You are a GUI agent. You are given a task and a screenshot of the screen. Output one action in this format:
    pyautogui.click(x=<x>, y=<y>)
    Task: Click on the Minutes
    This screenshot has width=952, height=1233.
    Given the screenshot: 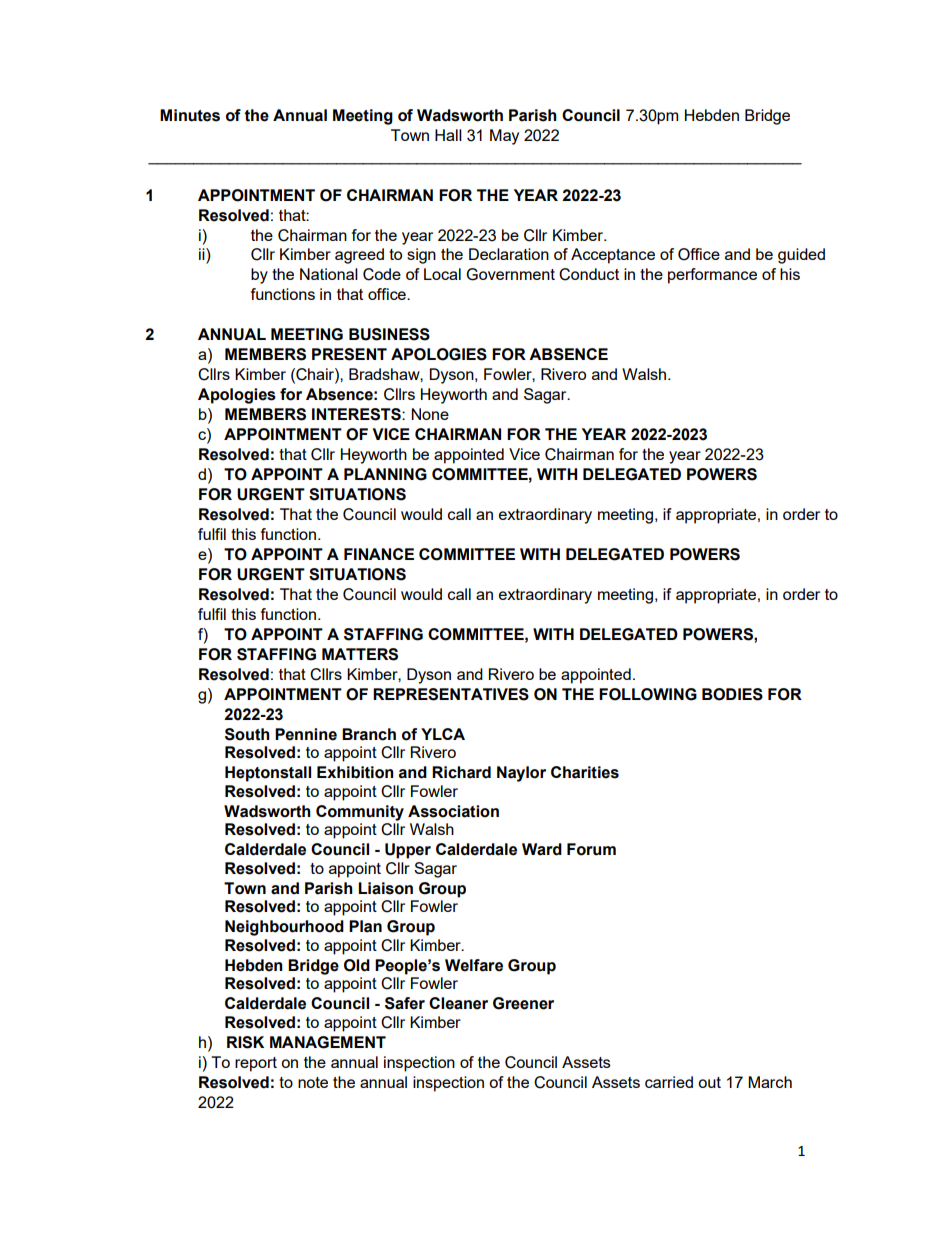 What is the action you would take?
    pyautogui.click(x=190, y=115)
